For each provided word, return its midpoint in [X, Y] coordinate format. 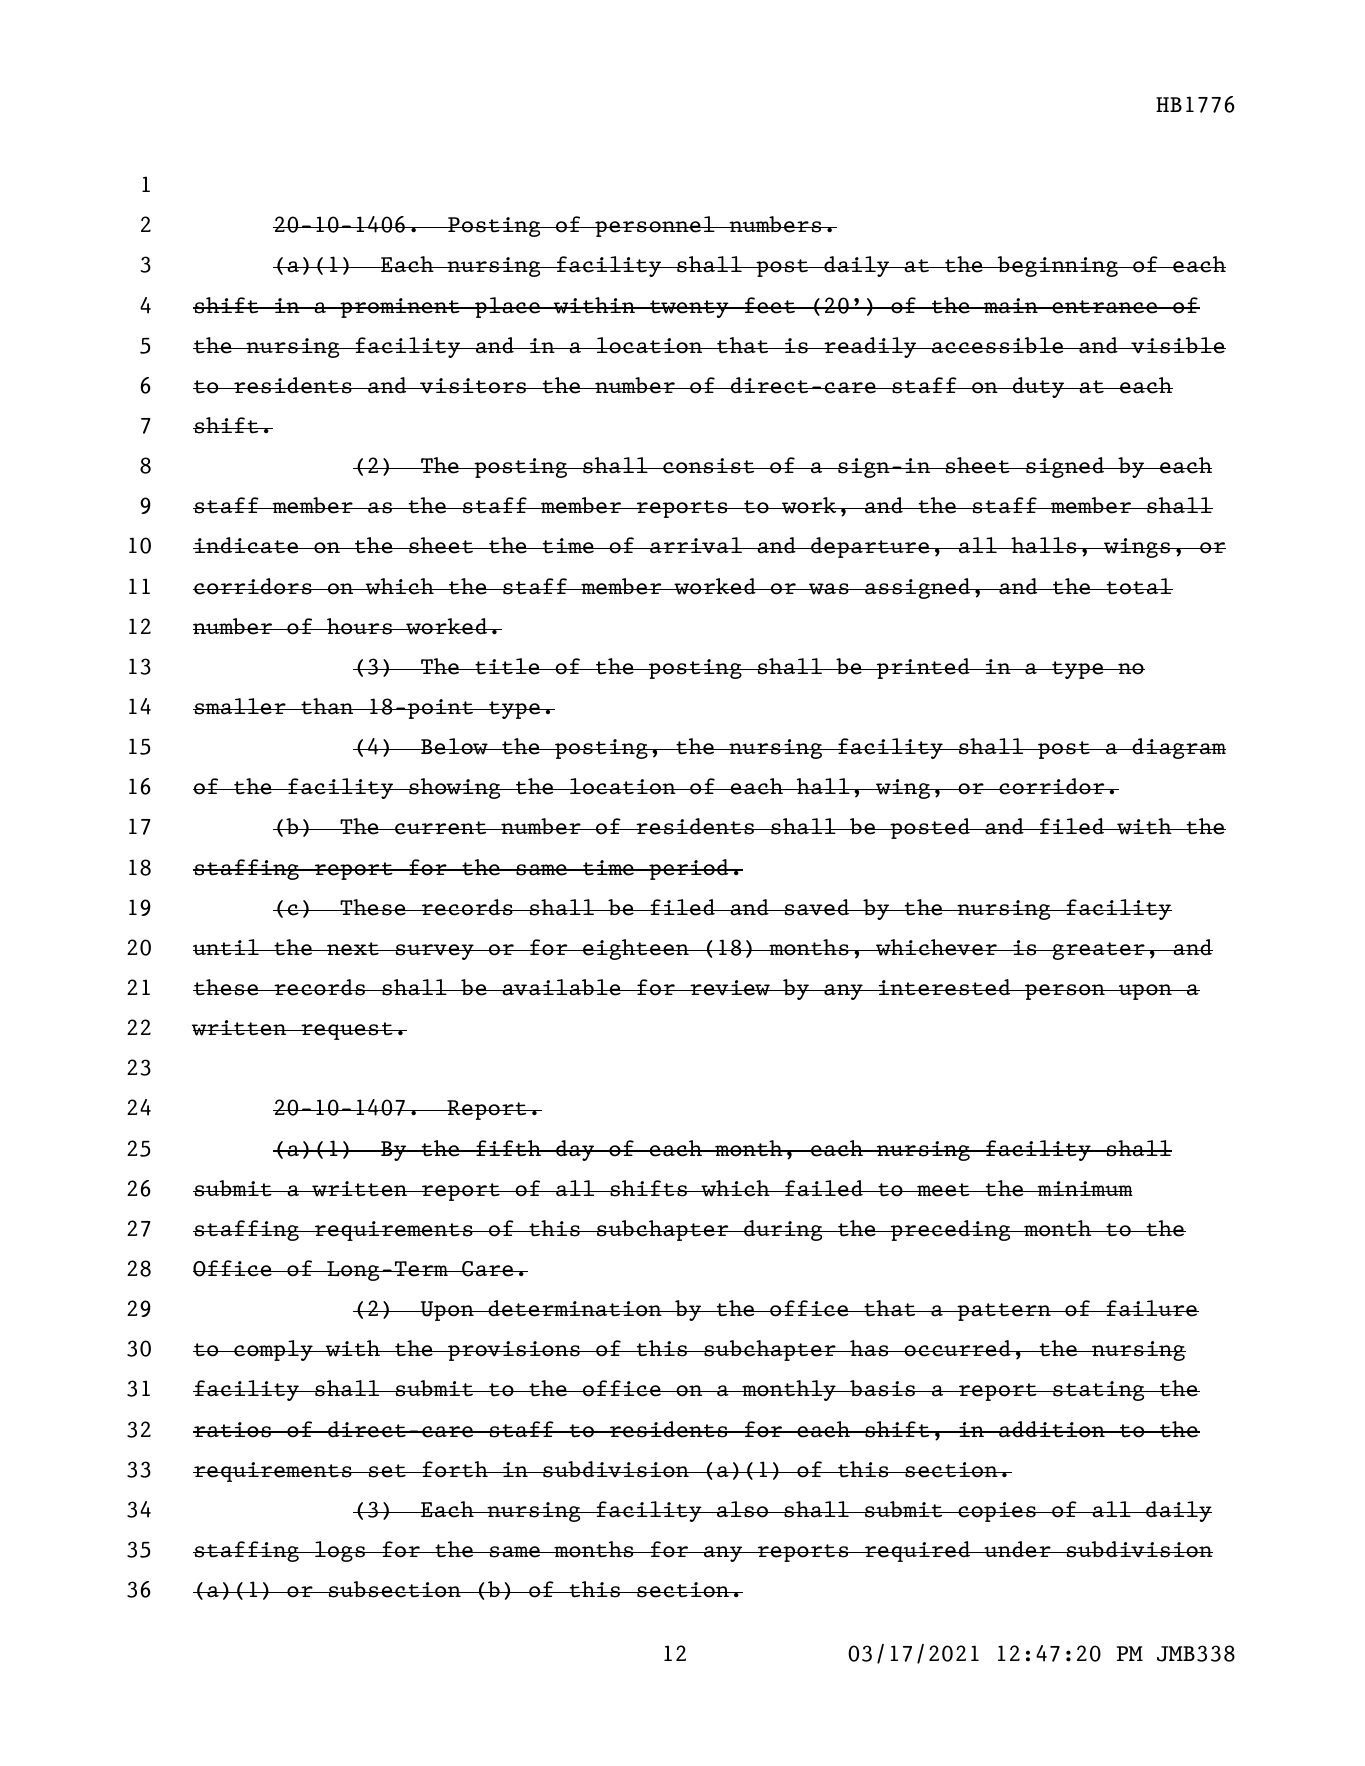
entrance [1105, 307]
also [743, 1509]
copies [997, 1512]
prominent [400, 308]
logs [340, 1551]
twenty [689, 309]
